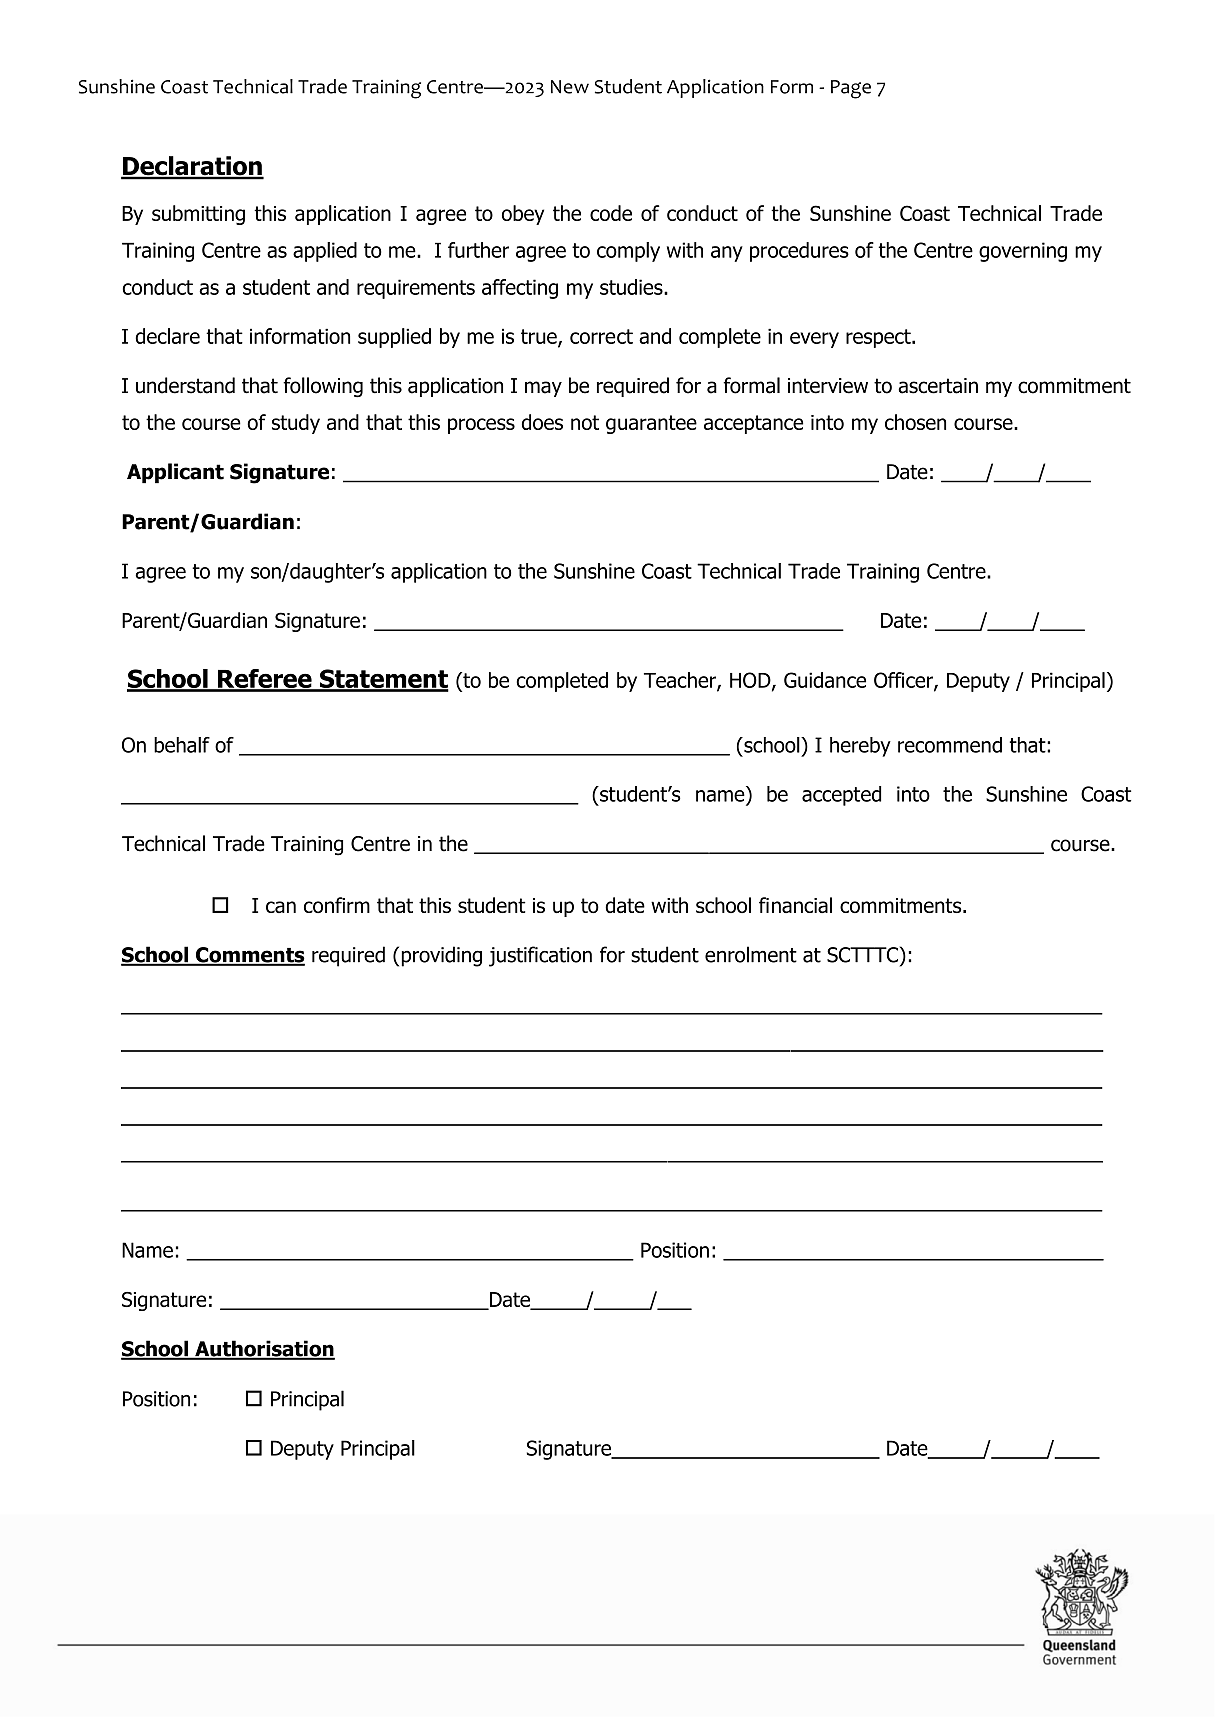 The image size is (1217, 1721). What do you see at coordinates (264, 1349) in the document?
I see `Authorisation` at bounding box center [264, 1349].
